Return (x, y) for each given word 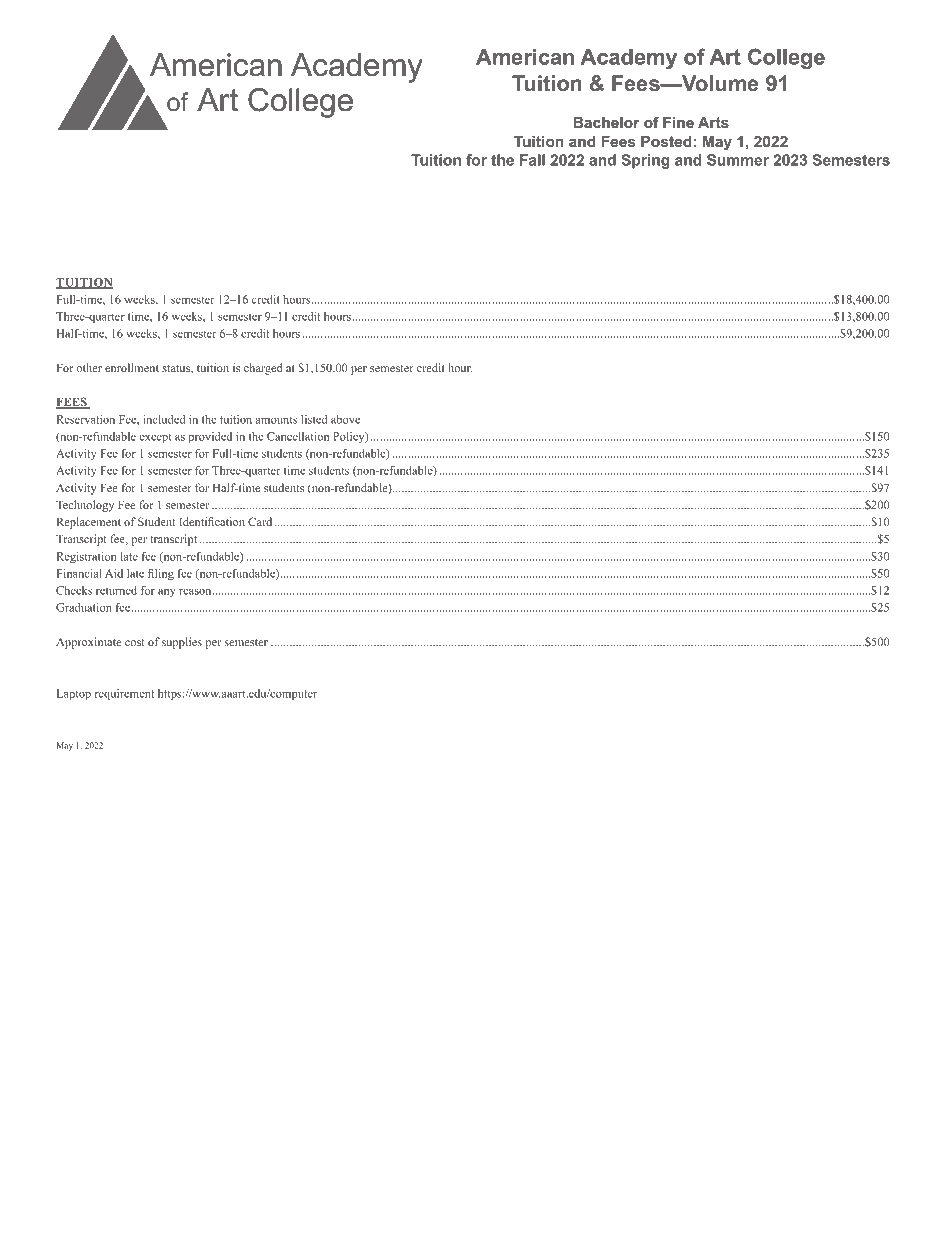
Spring (645, 161)
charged (263, 369)
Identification (212, 521)
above (345, 419)
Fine (678, 122)
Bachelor (606, 122)
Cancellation (298, 436)
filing (161, 574)
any (167, 593)
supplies (182, 643)
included (164, 419)
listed (314, 419)
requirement (124, 694)
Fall (532, 160)
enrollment (132, 367)
